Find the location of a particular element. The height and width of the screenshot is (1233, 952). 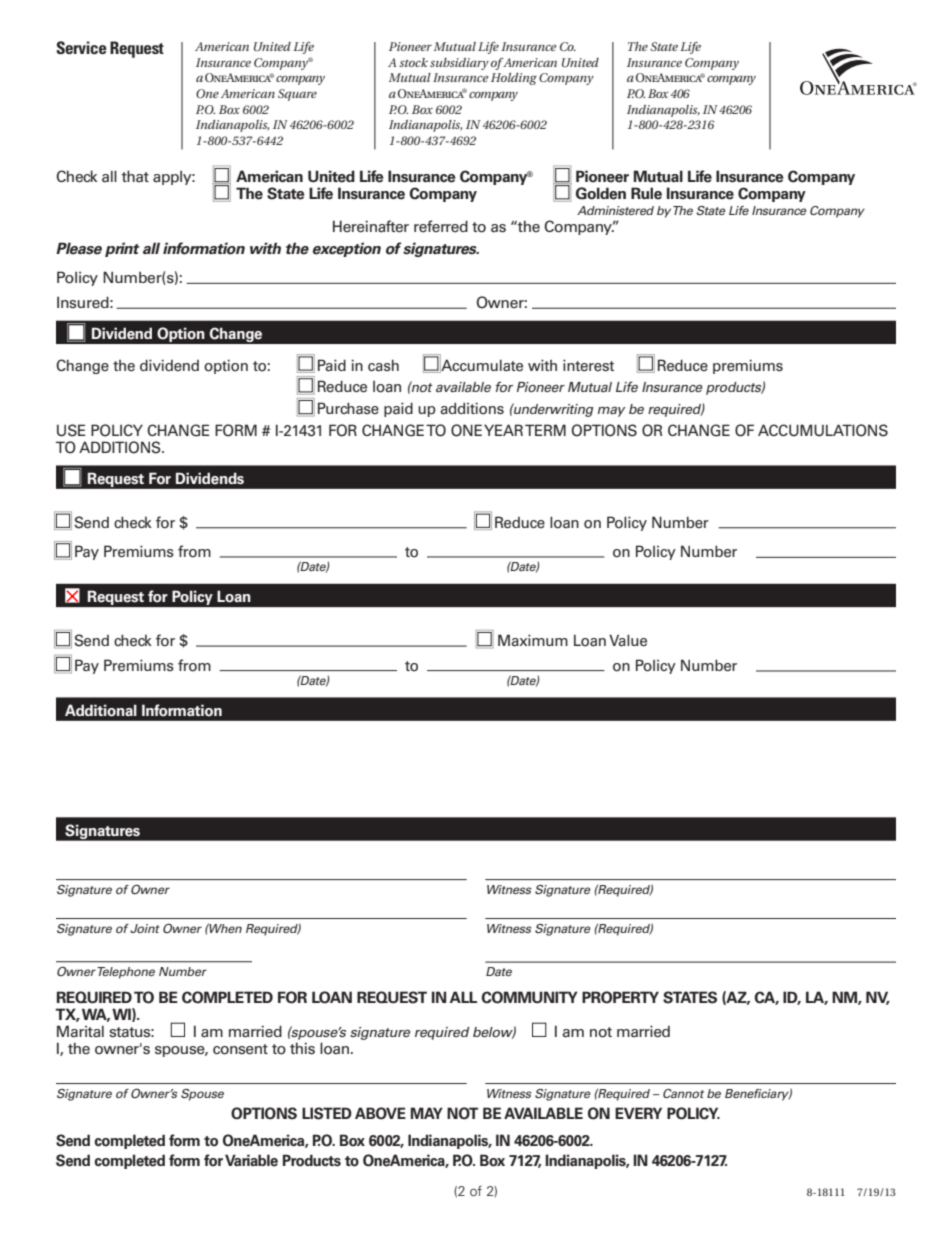

YEAR is located at coordinates (503, 430).
